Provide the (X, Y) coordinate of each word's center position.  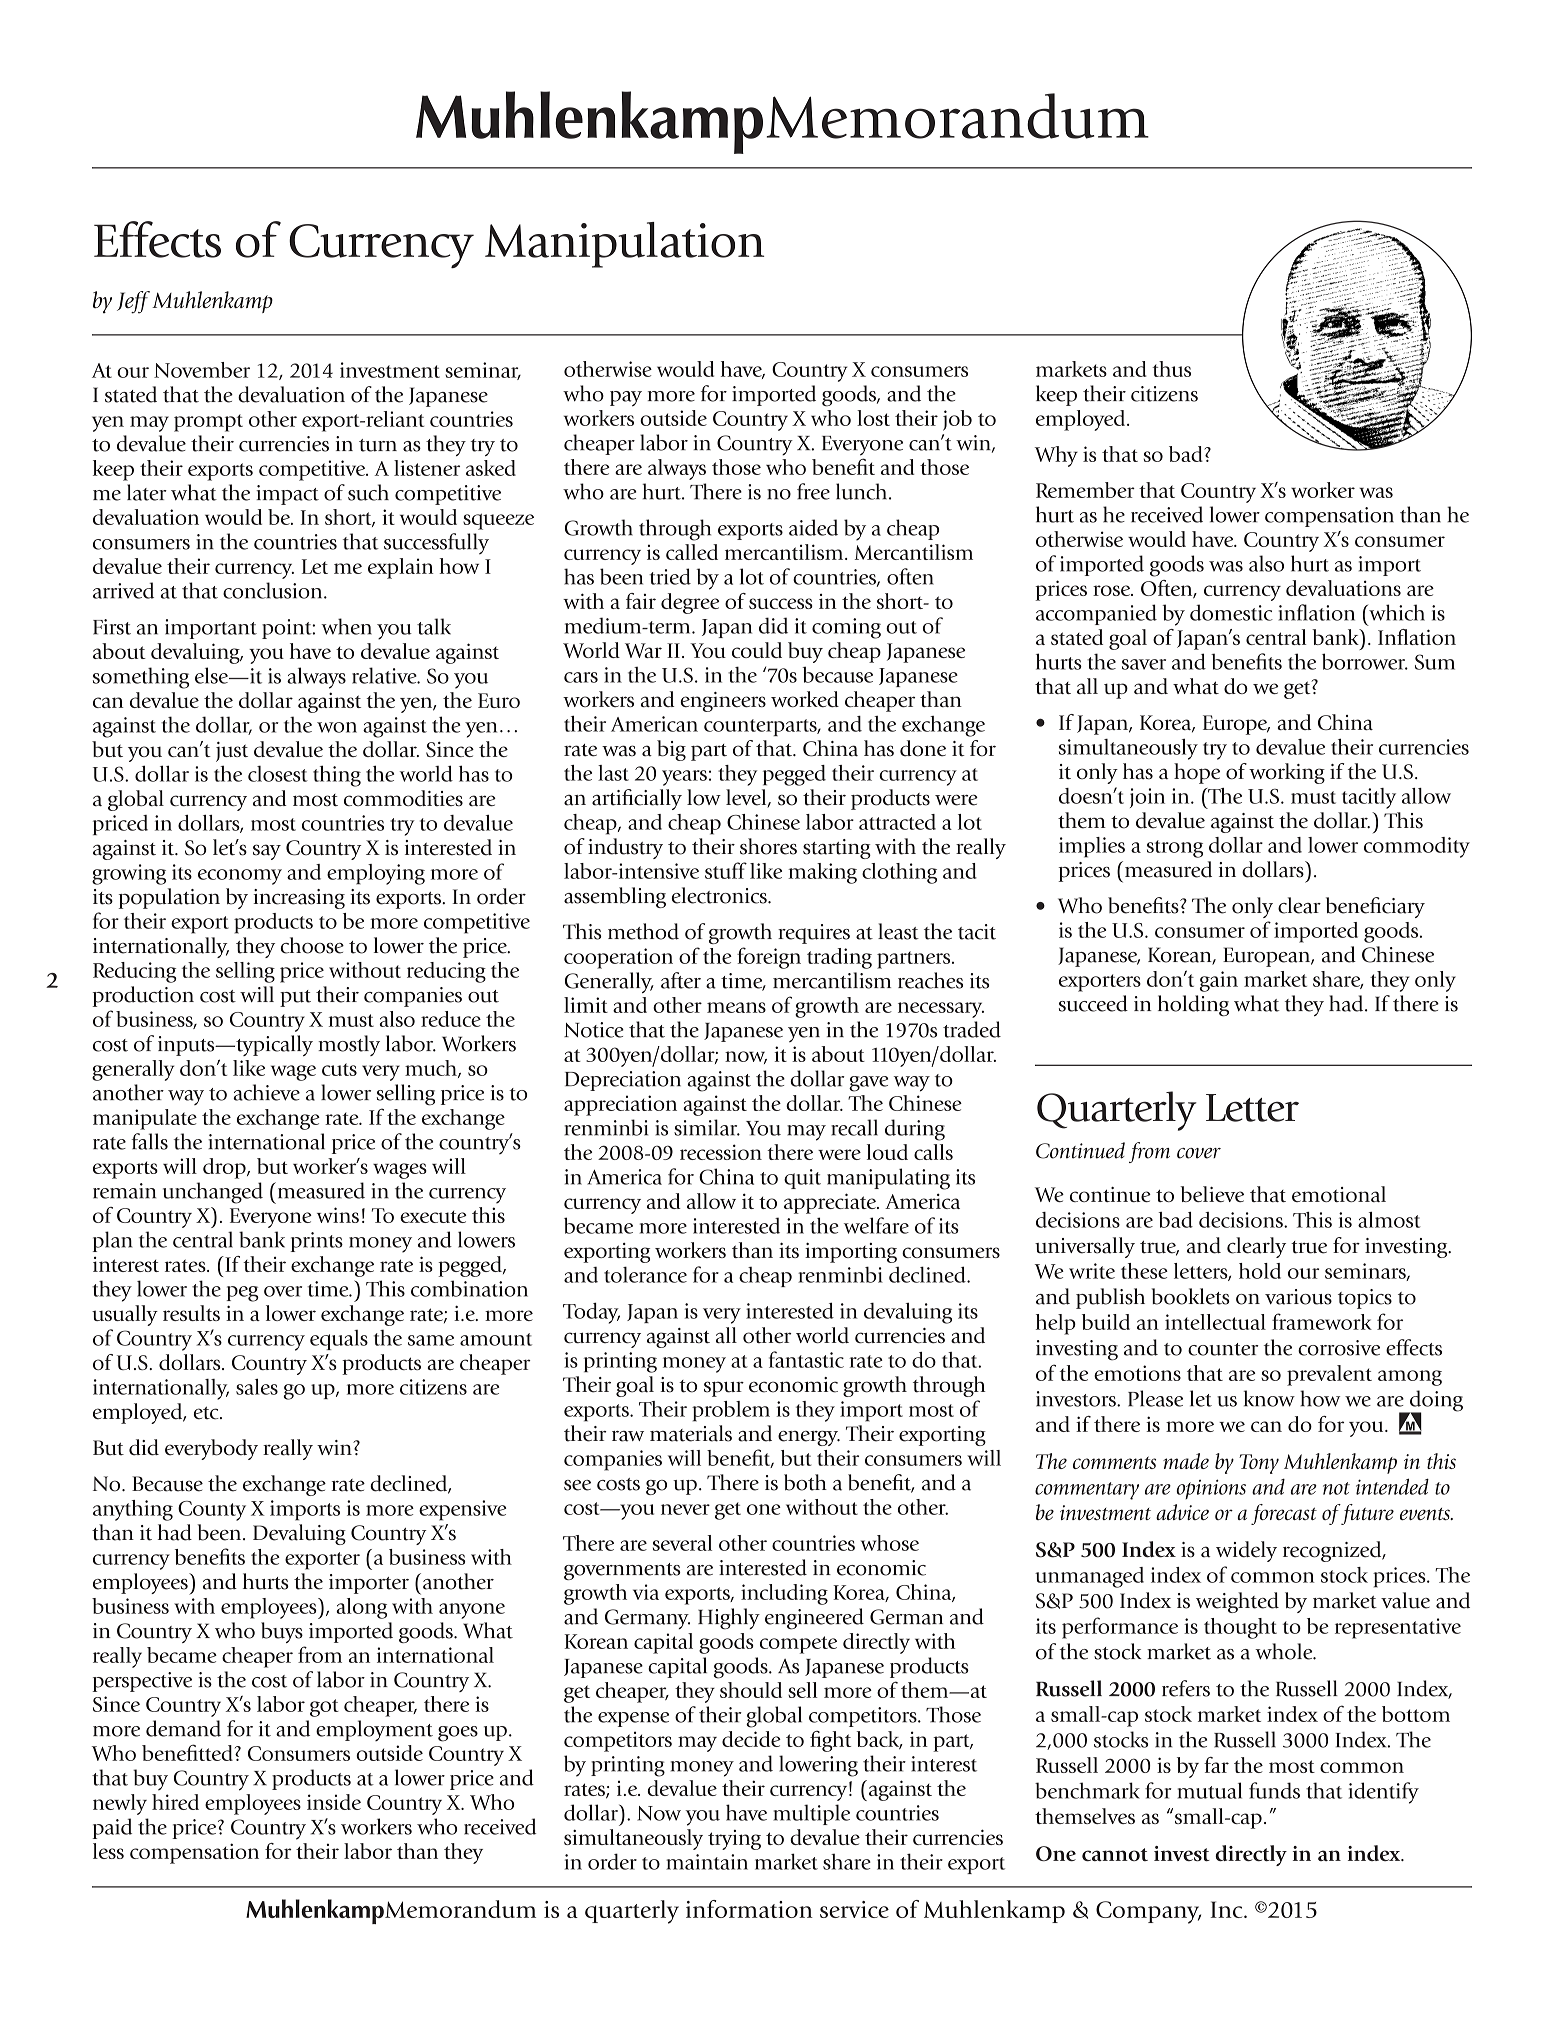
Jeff (133, 302)
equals (339, 1340)
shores (768, 846)
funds (1274, 1790)
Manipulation (624, 245)
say (267, 852)
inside (334, 1802)
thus (1171, 369)
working (1287, 773)
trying (734, 1840)
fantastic (806, 1359)
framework (1322, 1321)
